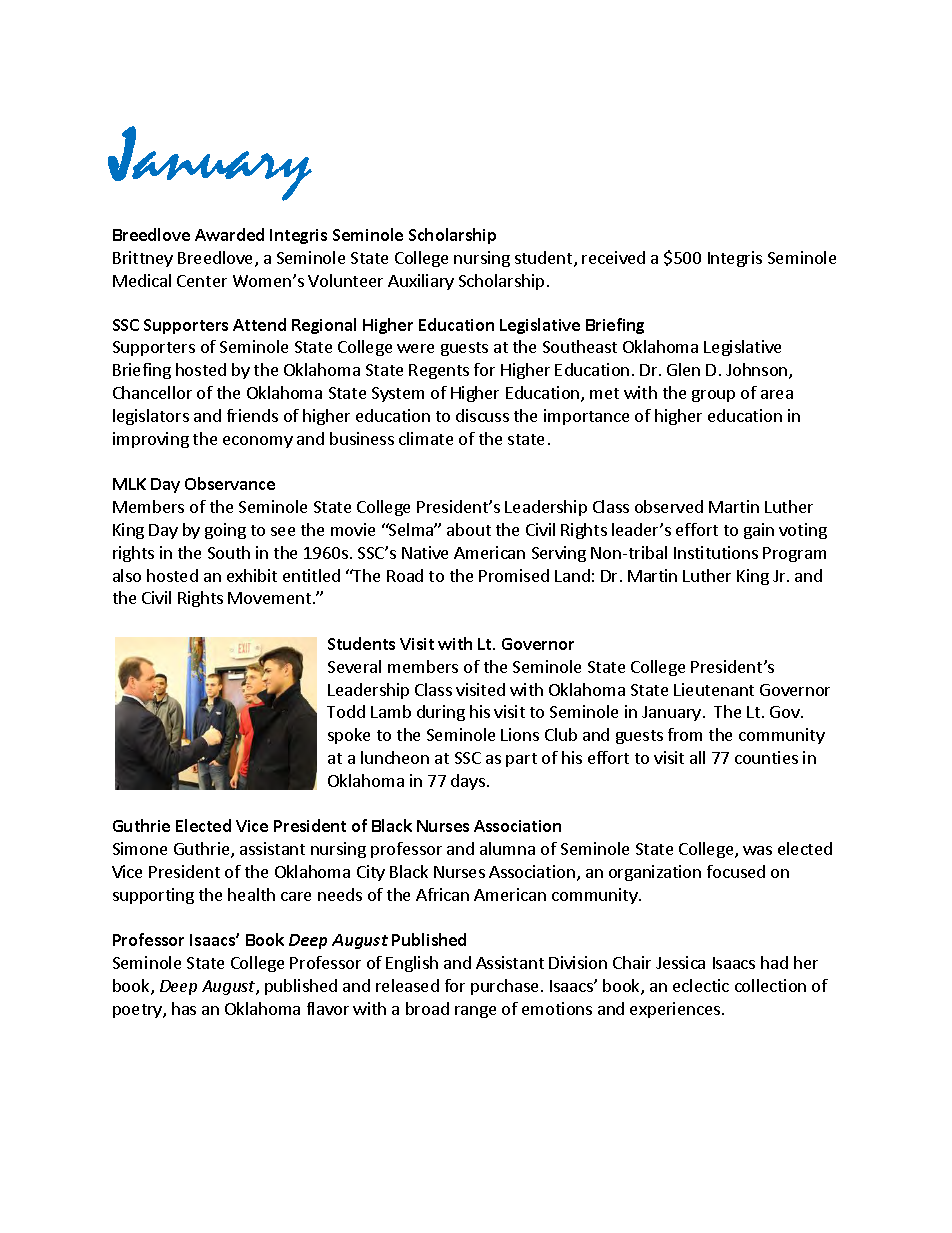 This page has height=1233, width=952. What do you see at coordinates (714, 689) in the page?
I see `Lieutenant` at bounding box center [714, 689].
